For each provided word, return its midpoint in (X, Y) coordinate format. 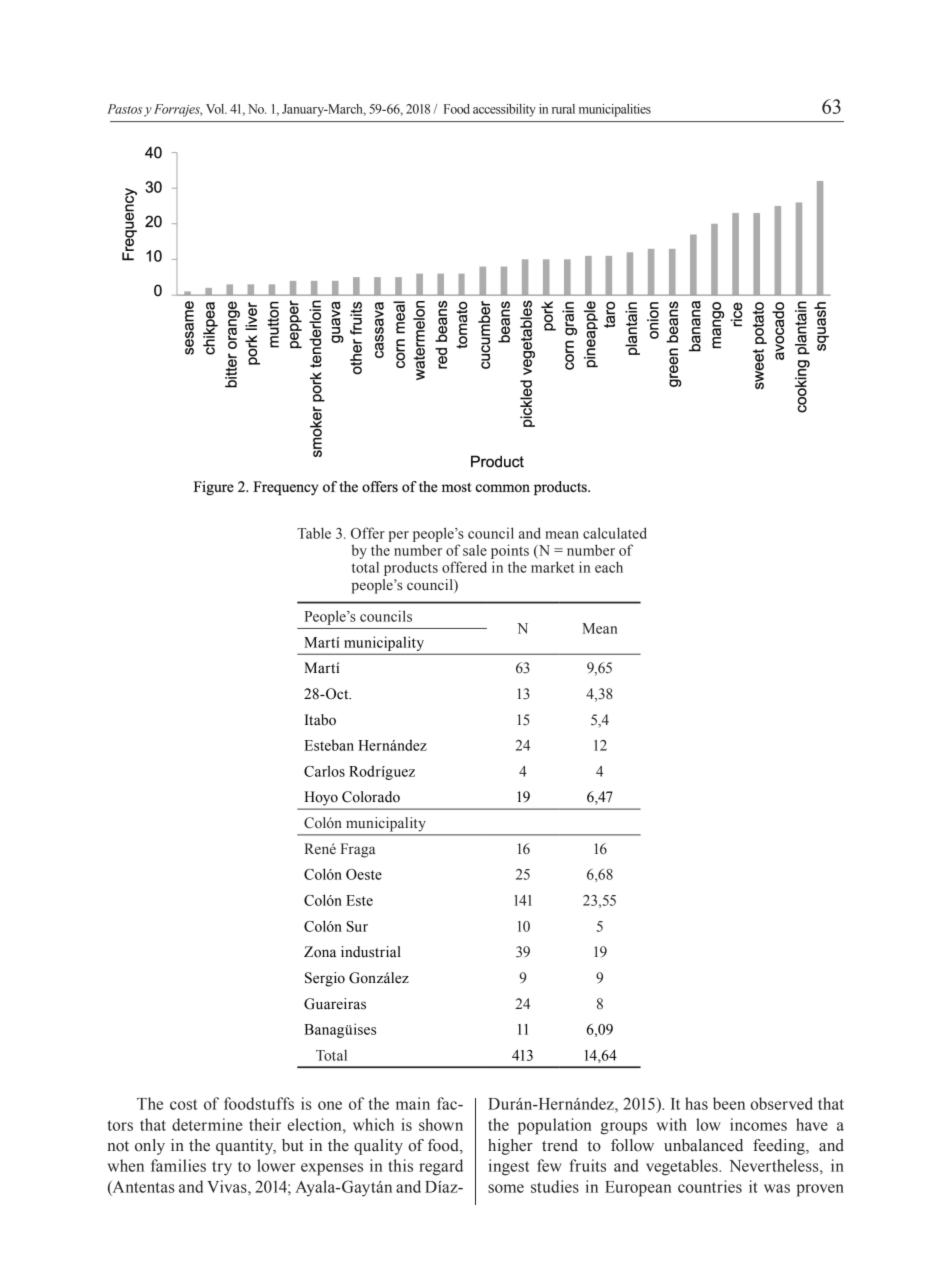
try (222, 1168)
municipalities (615, 110)
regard (441, 1167)
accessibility (504, 110)
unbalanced (703, 1145)
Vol (216, 109)
